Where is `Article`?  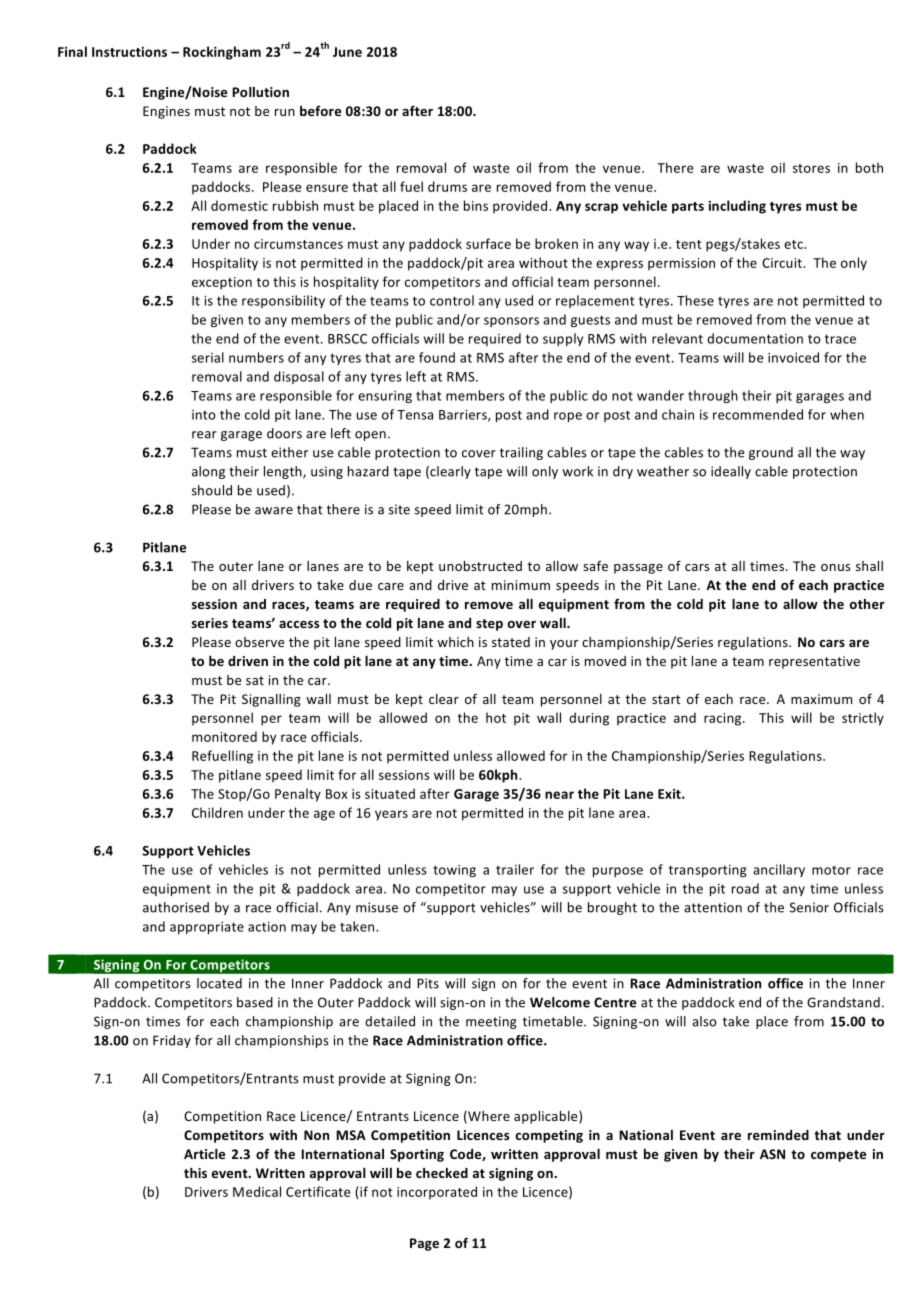 Article is located at coordinates (204, 1154).
